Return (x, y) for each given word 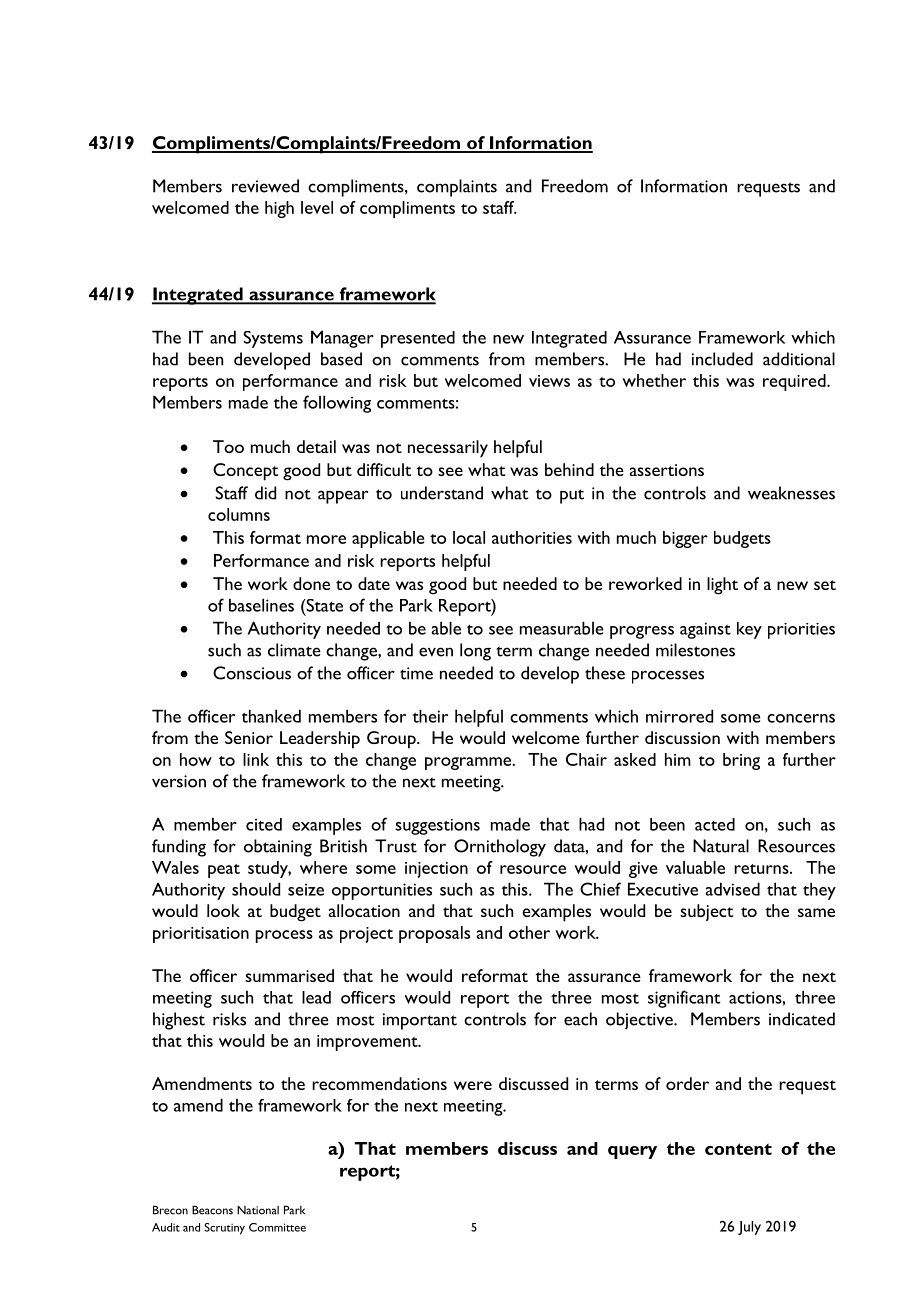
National (258, 1210)
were (473, 1085)
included (722, 359)
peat (224, 871)
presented (418, 339)
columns (239, 514)
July (749, 1228)
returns (762, 869)
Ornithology (500, 848)
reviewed (265, 186)
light (722, 586)
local (469, 537)
